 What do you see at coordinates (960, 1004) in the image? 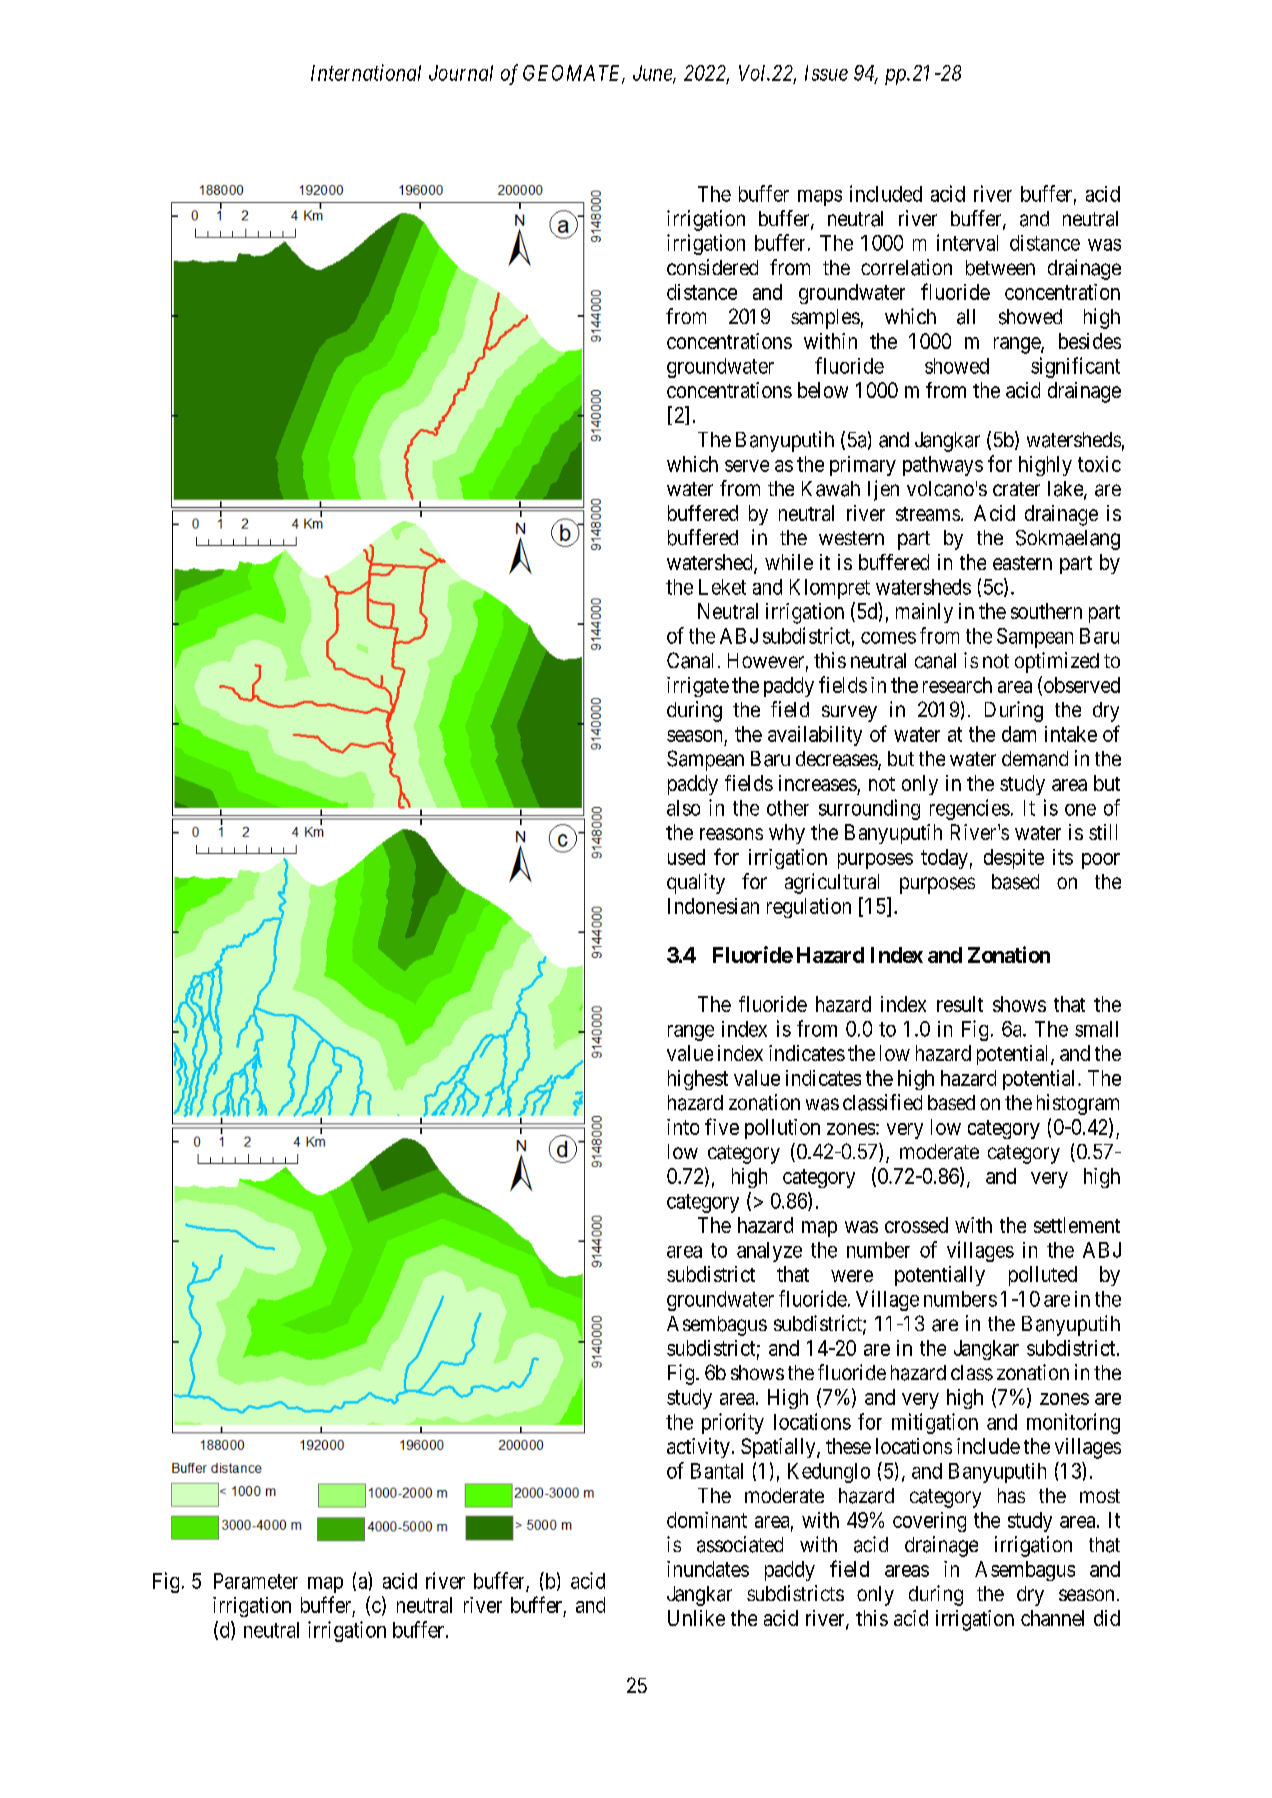
I see `result` at bounding box center [960, 1004].
